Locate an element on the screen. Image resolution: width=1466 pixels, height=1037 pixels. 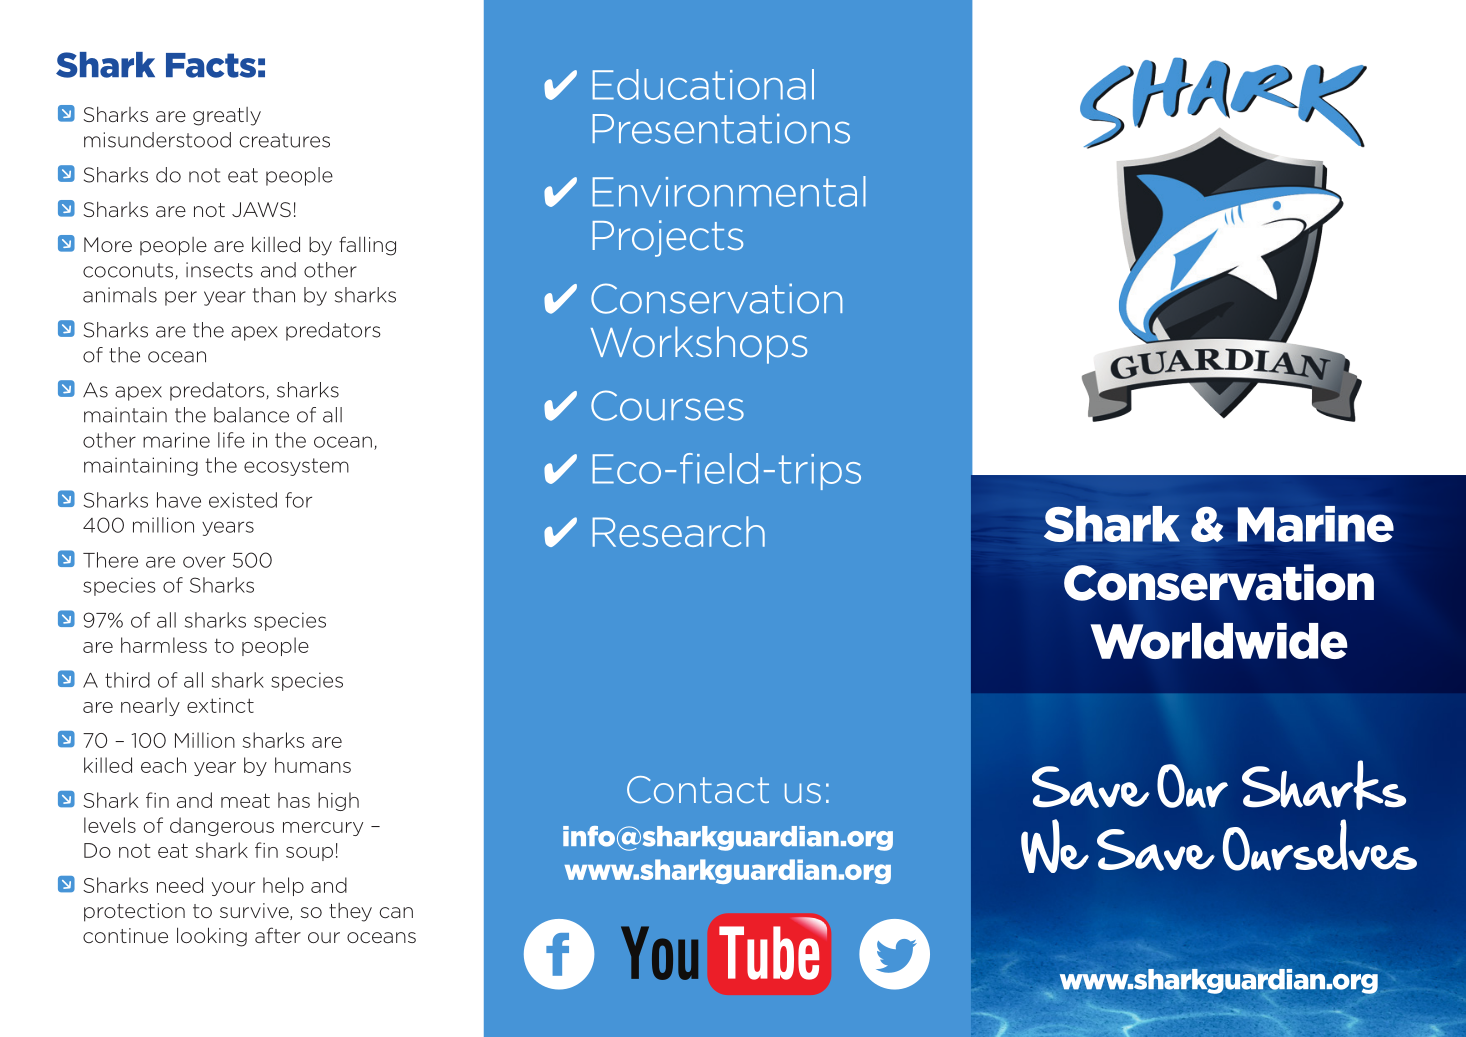
Research is located at coordinates (679, 531).
